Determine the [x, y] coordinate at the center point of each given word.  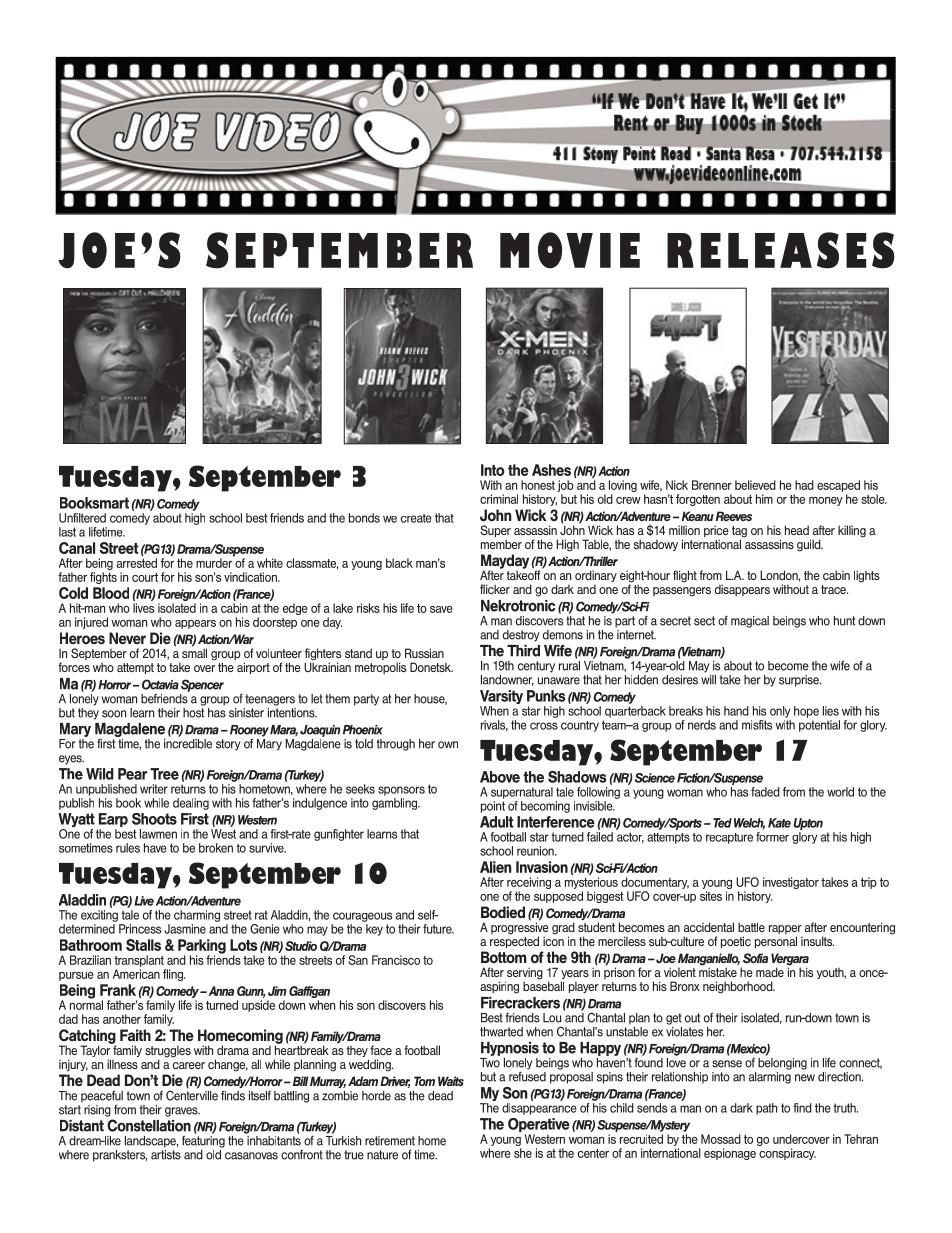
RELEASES [781, 250]
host [194, 711]
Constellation [149, 1125]
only [780, 712]
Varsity [501, 698]
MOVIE [570, 250]
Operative [539, 1126]
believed [755, 485]
